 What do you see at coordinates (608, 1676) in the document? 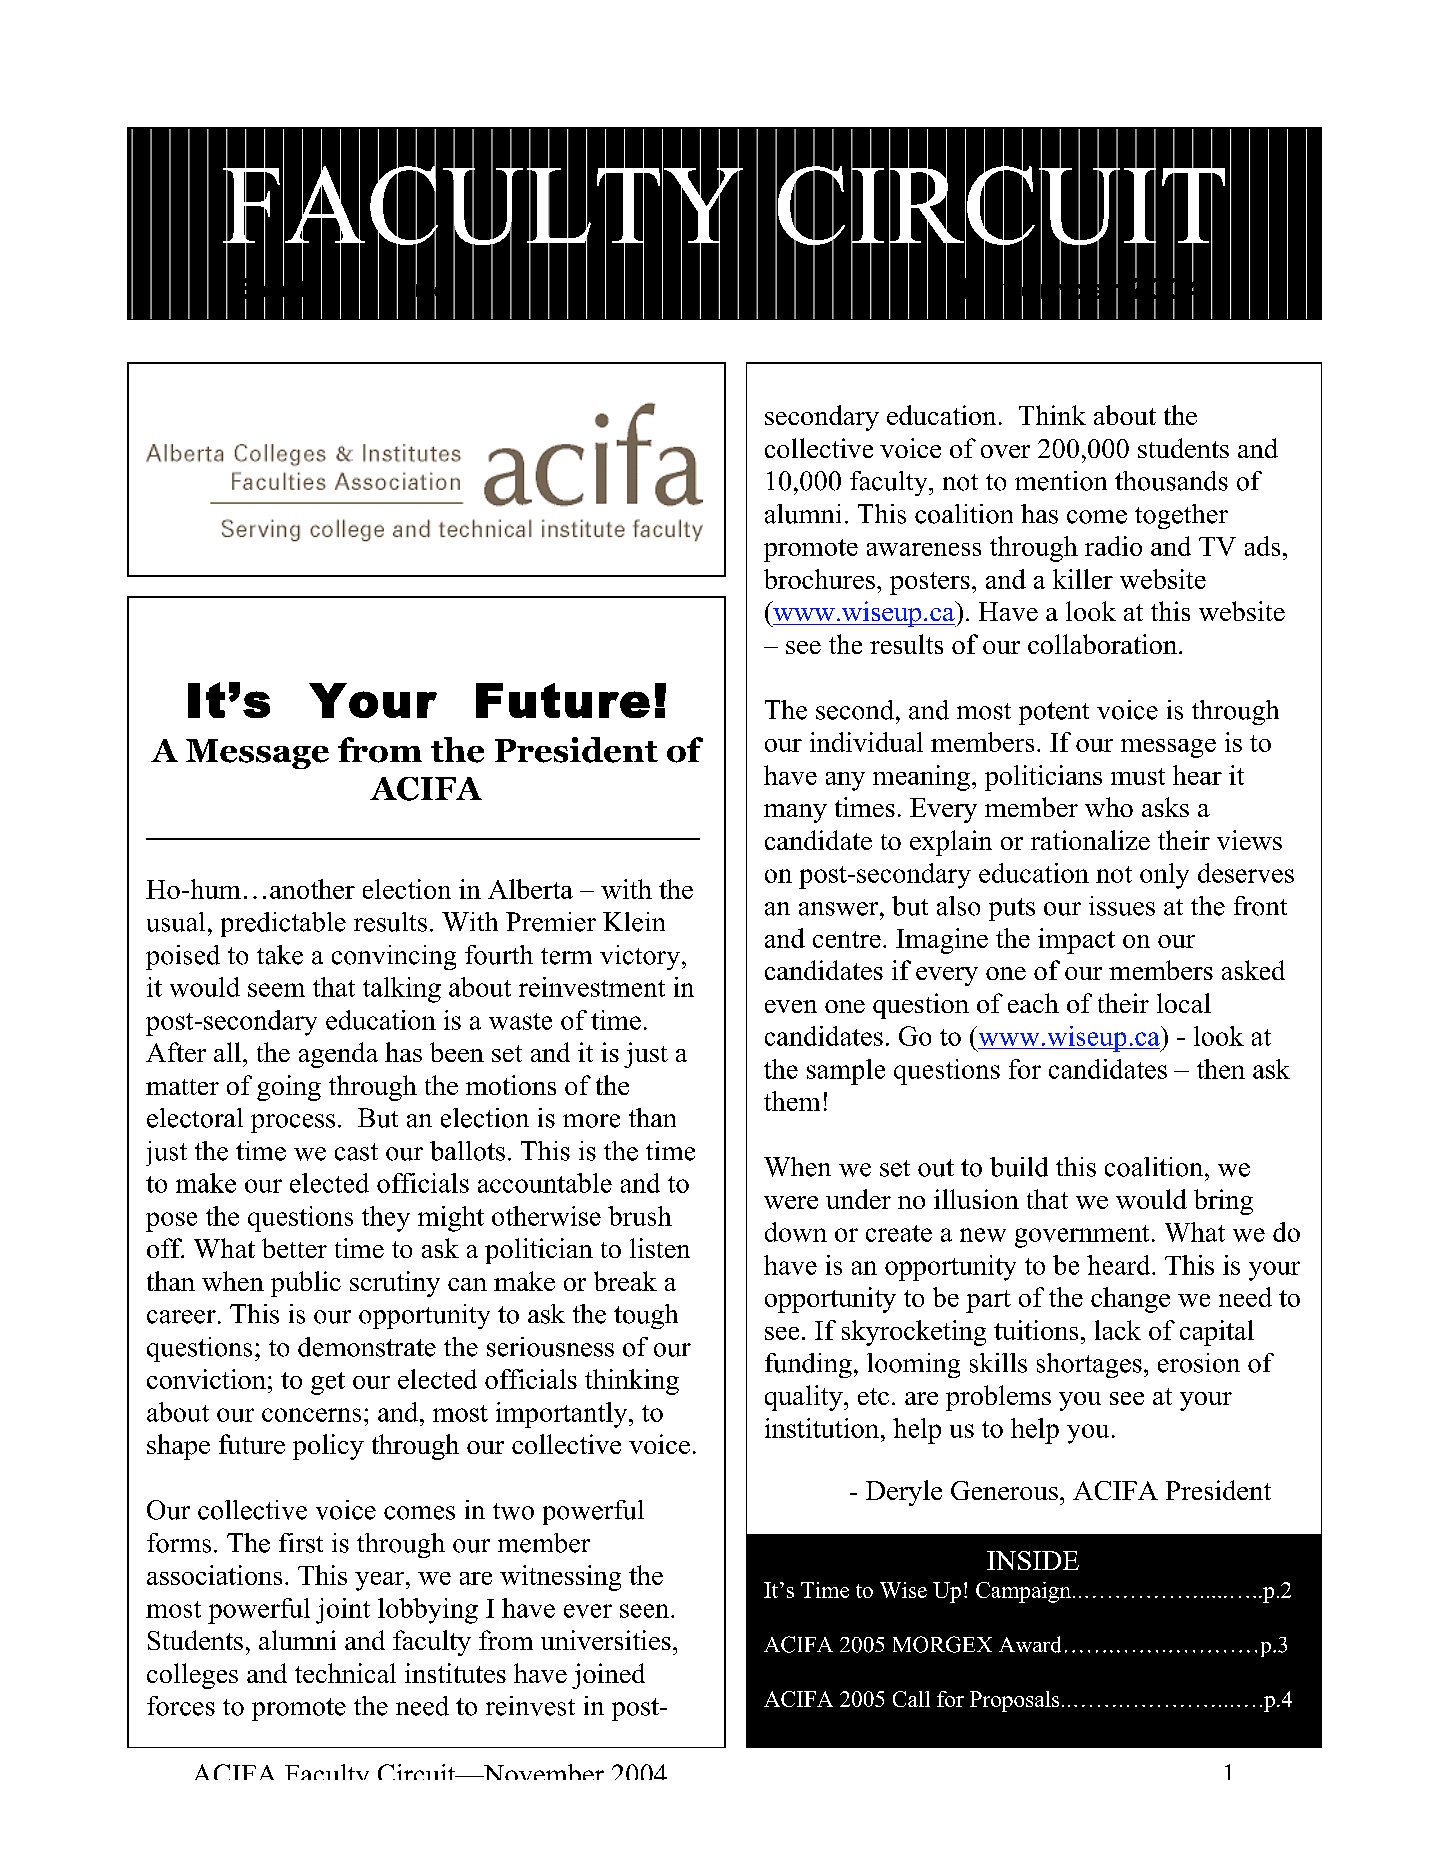
I see `joined` at bounding box center [608, 1676].
